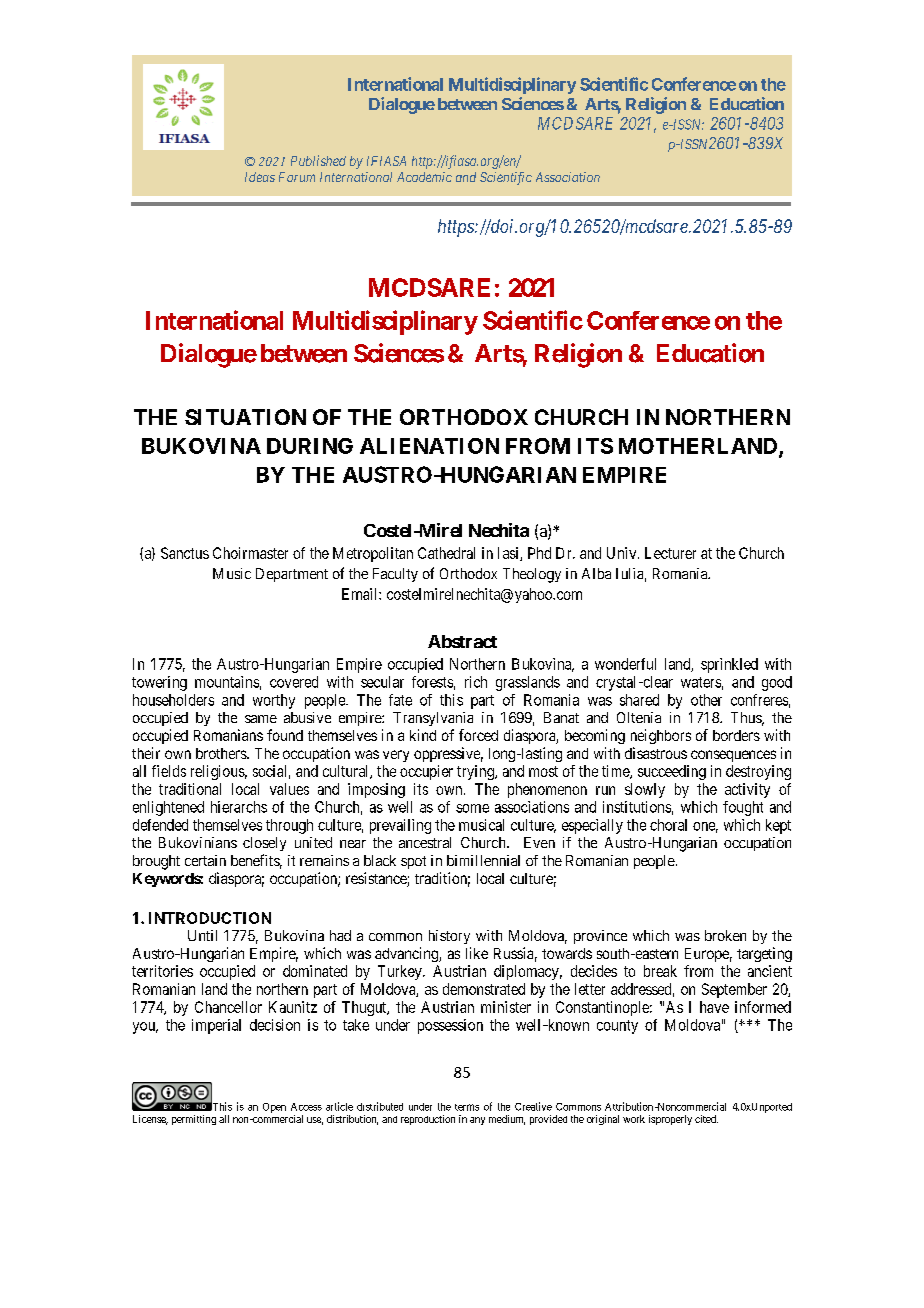  Describe the element at coordinates (424, 177) in the screenshot. I see `Academic` at that location.
